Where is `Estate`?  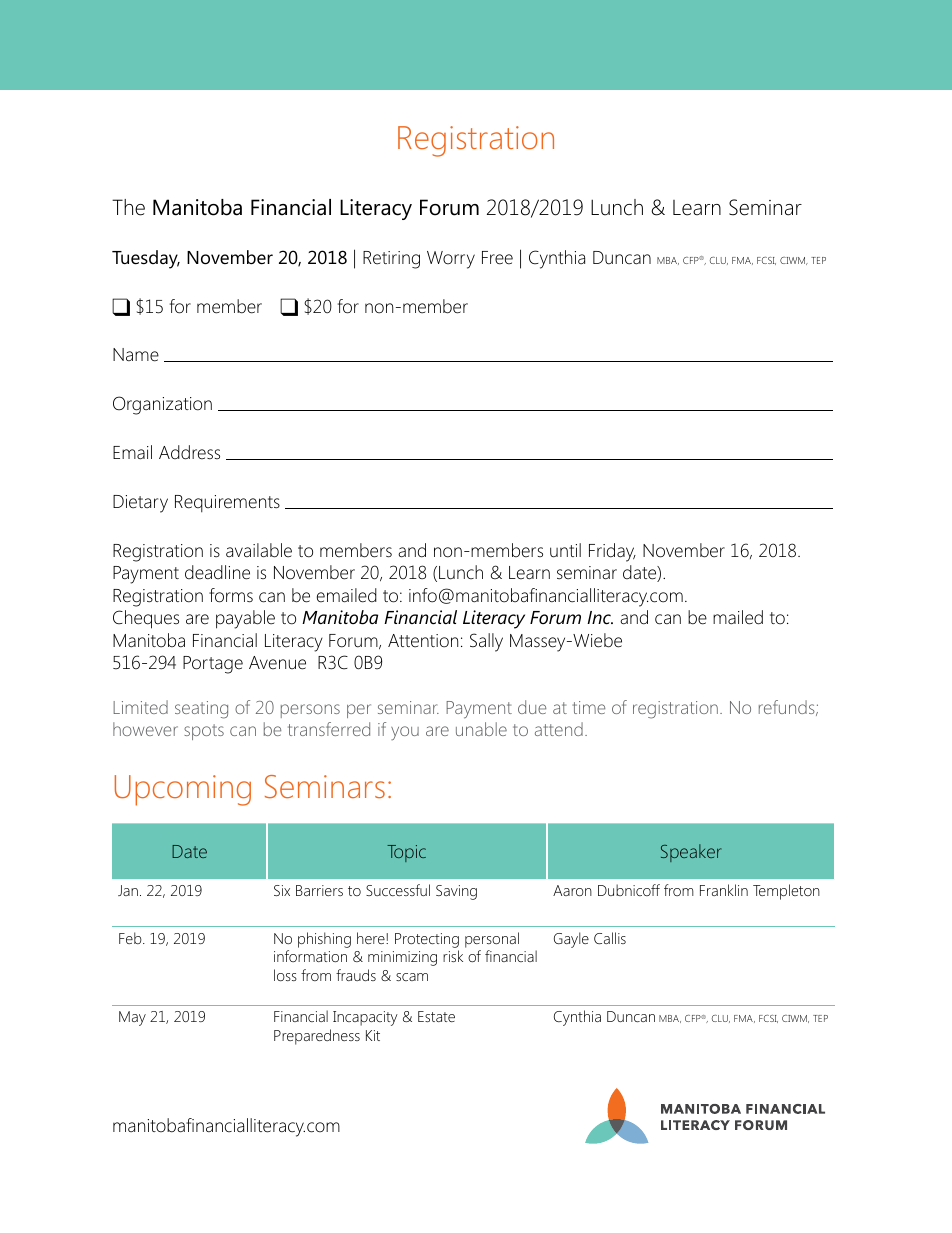
Estate is located at coordinates (436, 1016).
